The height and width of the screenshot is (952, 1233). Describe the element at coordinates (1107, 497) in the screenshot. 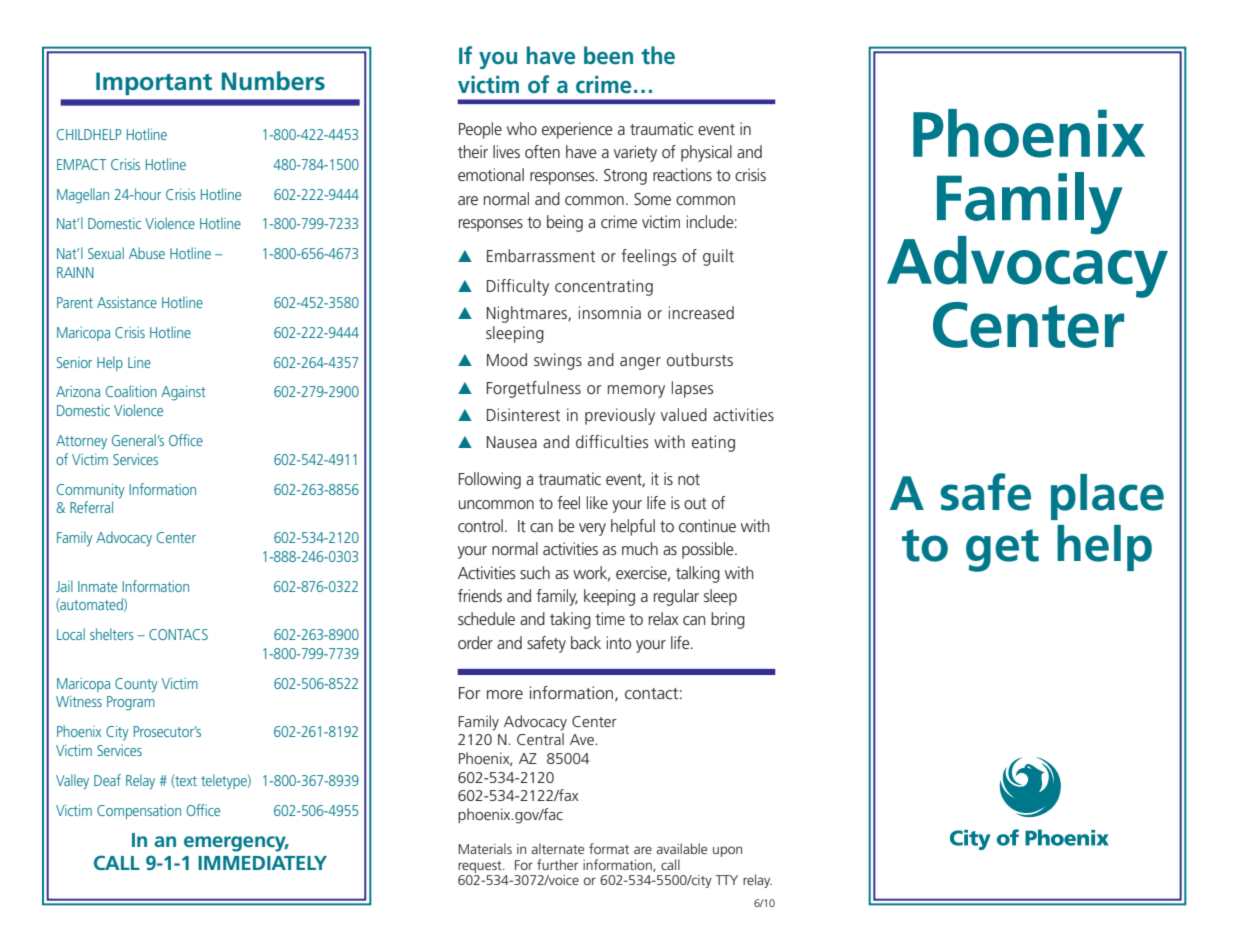

I see `place` at that location.
